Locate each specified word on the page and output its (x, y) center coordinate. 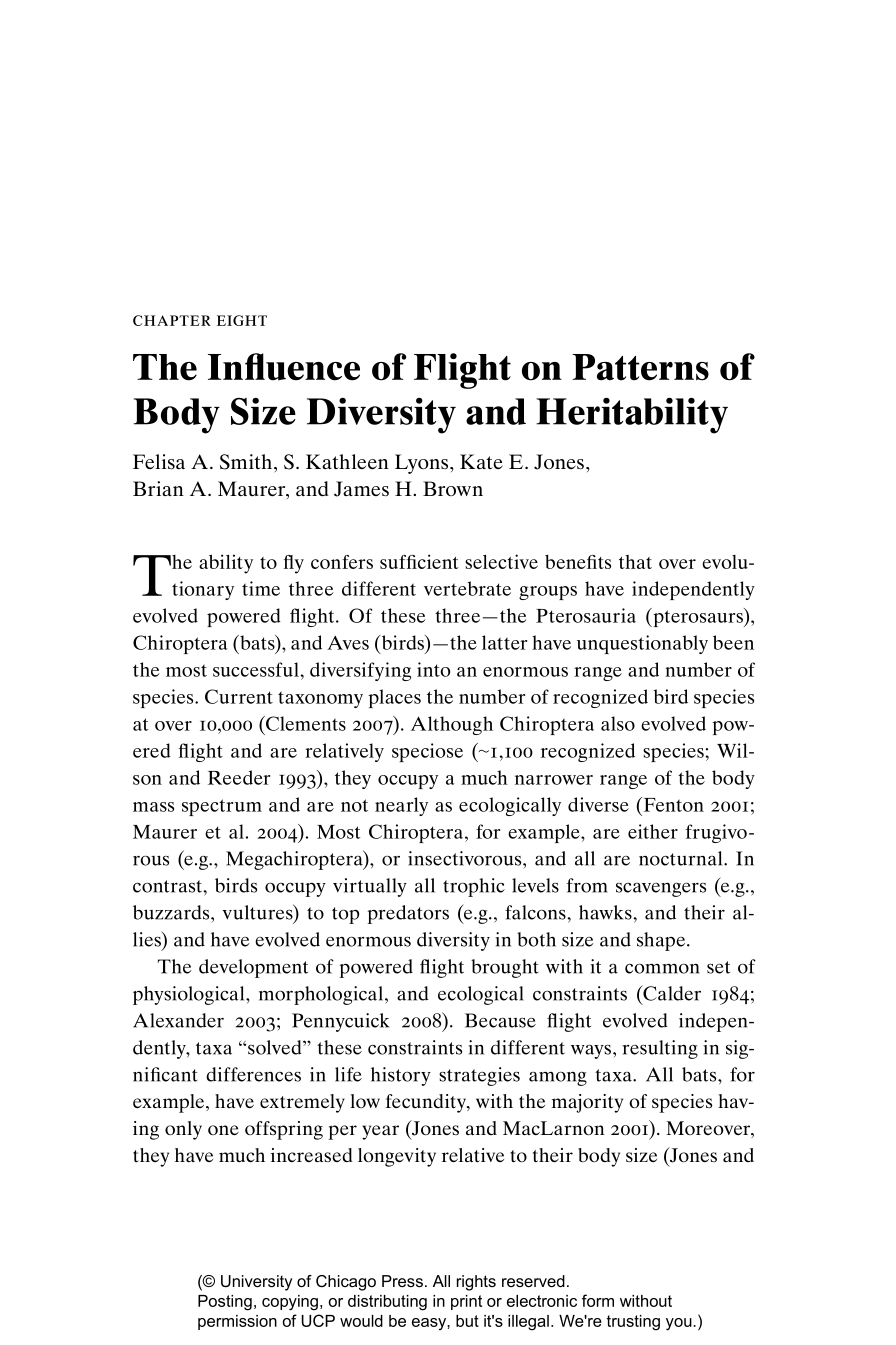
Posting (225, 1303)
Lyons (423, 464)
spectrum (222, 807)
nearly (401, 806)
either (653, 831)
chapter (172, 320)
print (466, 1302)
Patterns (640, 367)
